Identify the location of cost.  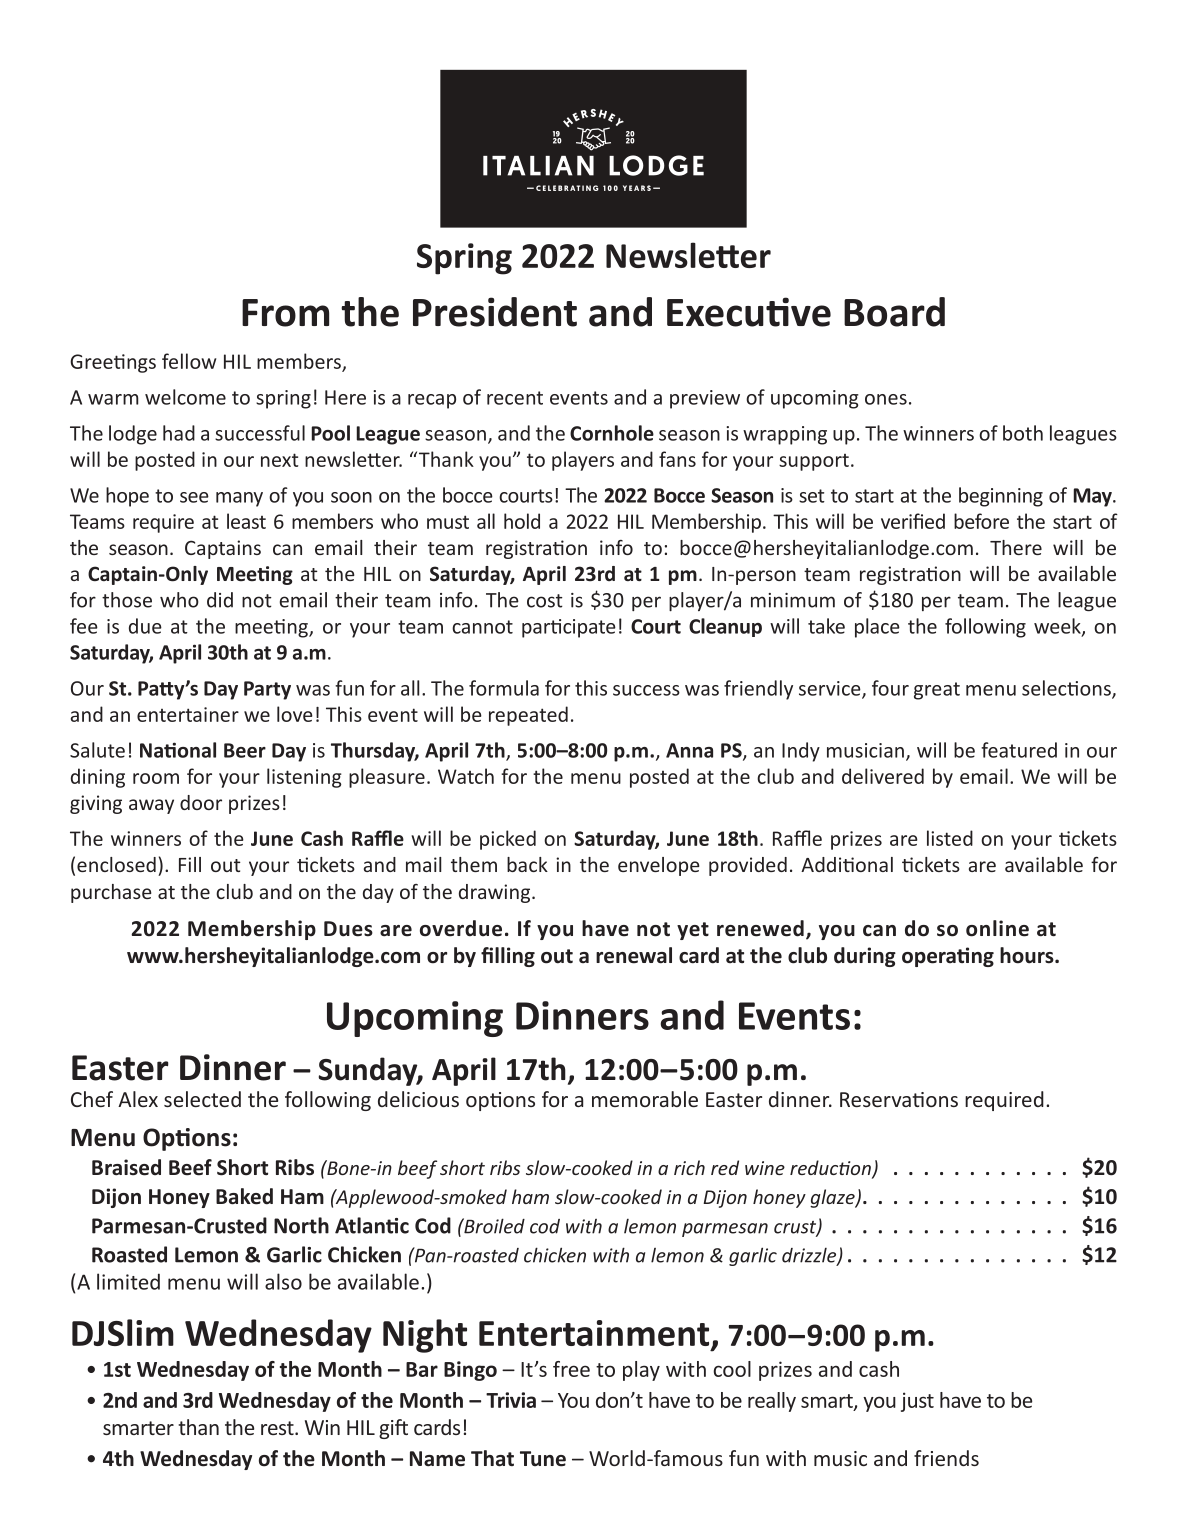
(545, 601).
